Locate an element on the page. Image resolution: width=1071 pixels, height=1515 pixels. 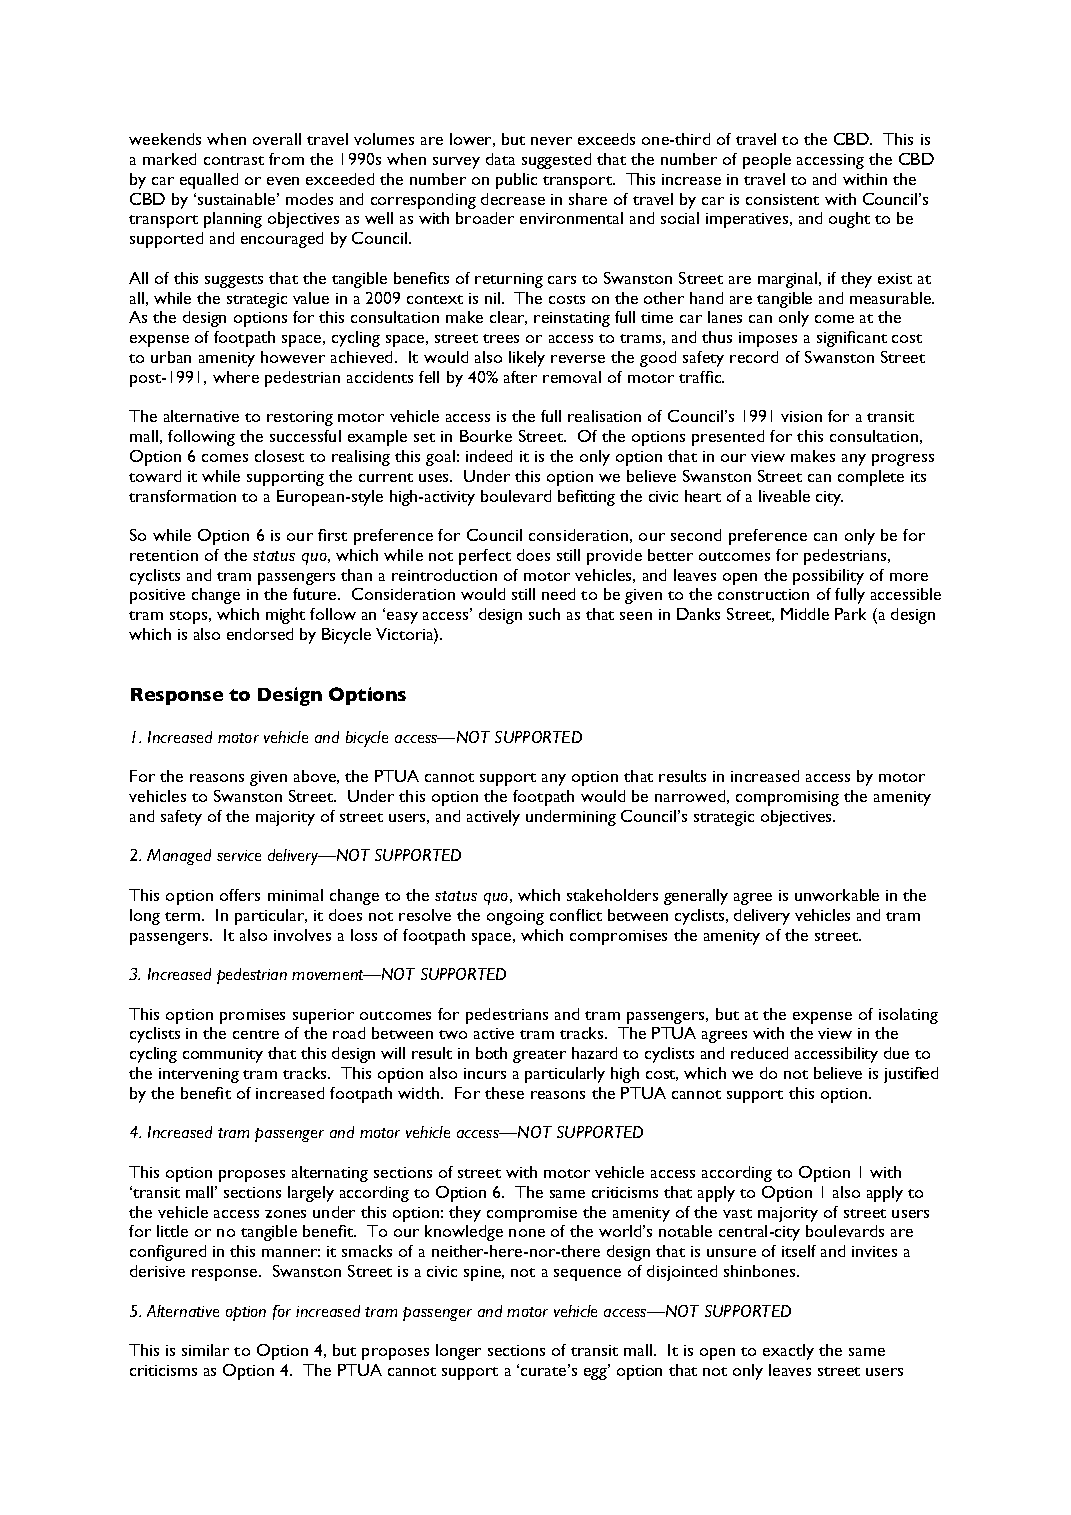
exactly is located at coordinates (788, 1352).
